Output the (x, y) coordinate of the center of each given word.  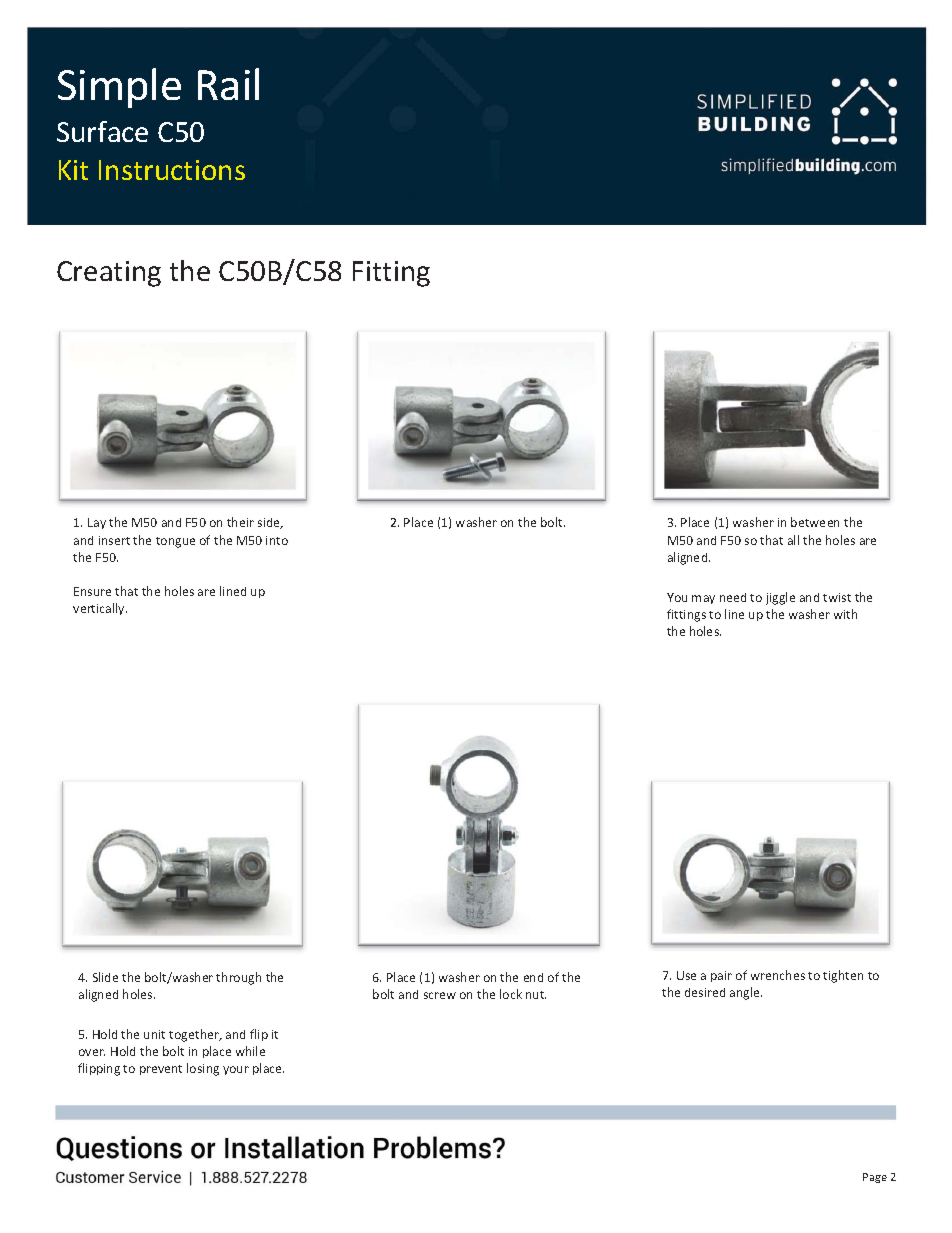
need (733, 597)
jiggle (780, 598)
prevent (161, 1070)
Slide (105, 977)
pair (721, 976)
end (533, 977)
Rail (228, 84)
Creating (109, 274)
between (815, 522)
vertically (100, 609)
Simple (119, 88)
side (270, 523)
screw (440, 995)
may (703, 599)
